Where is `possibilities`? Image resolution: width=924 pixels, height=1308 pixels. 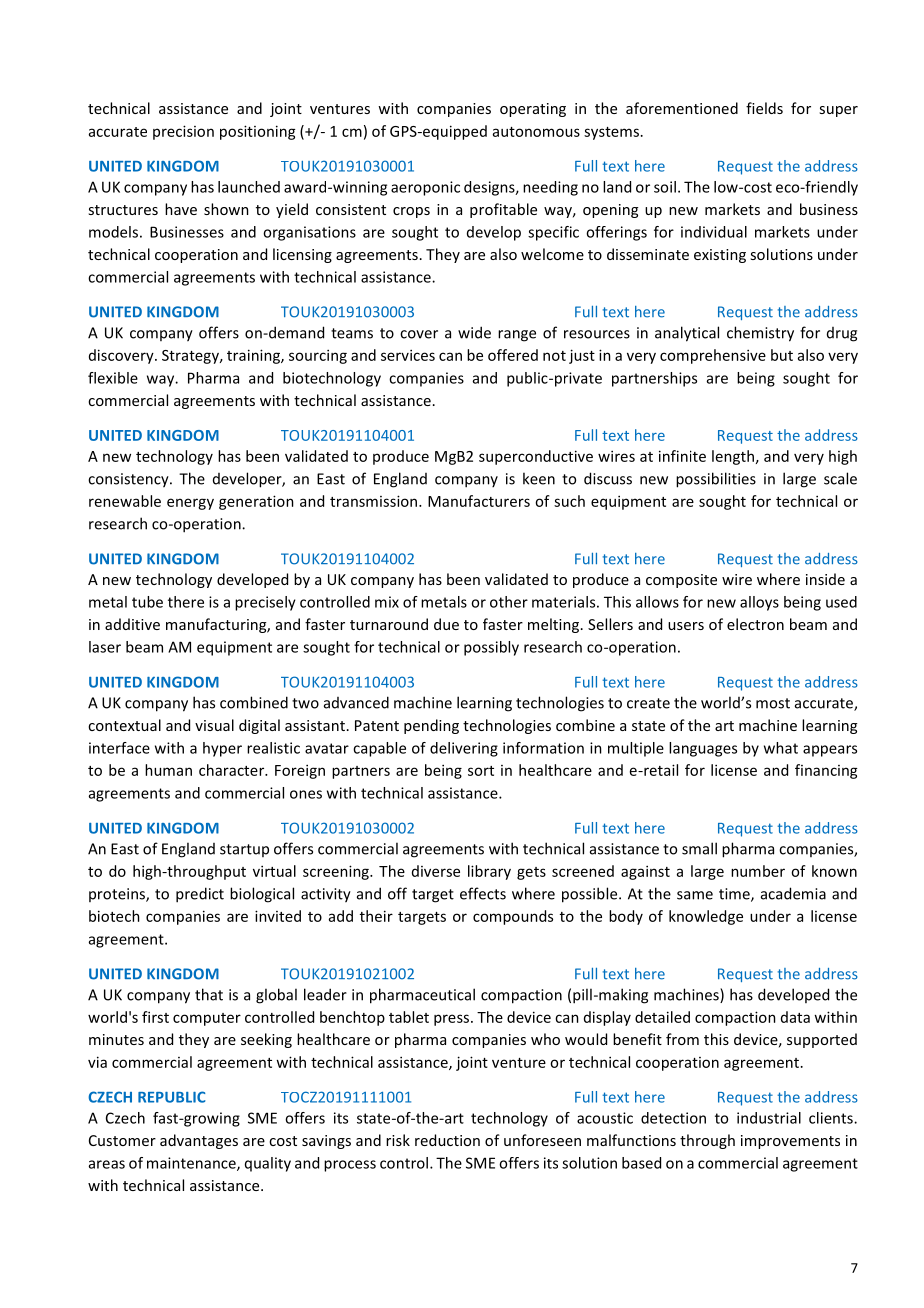
possibilities is located at coordinates (716, 480).
